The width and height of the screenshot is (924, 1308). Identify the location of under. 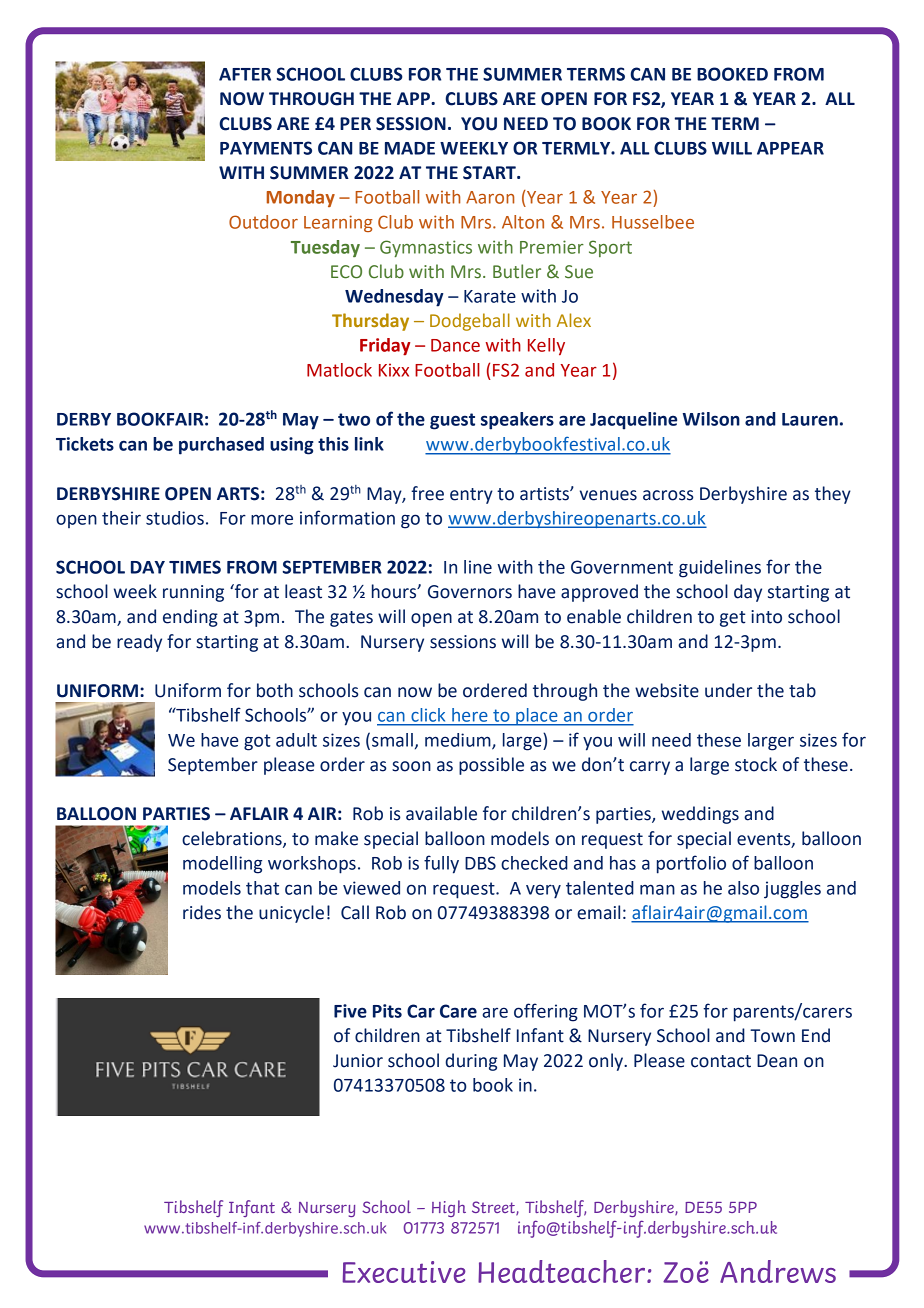
(728, 690).
